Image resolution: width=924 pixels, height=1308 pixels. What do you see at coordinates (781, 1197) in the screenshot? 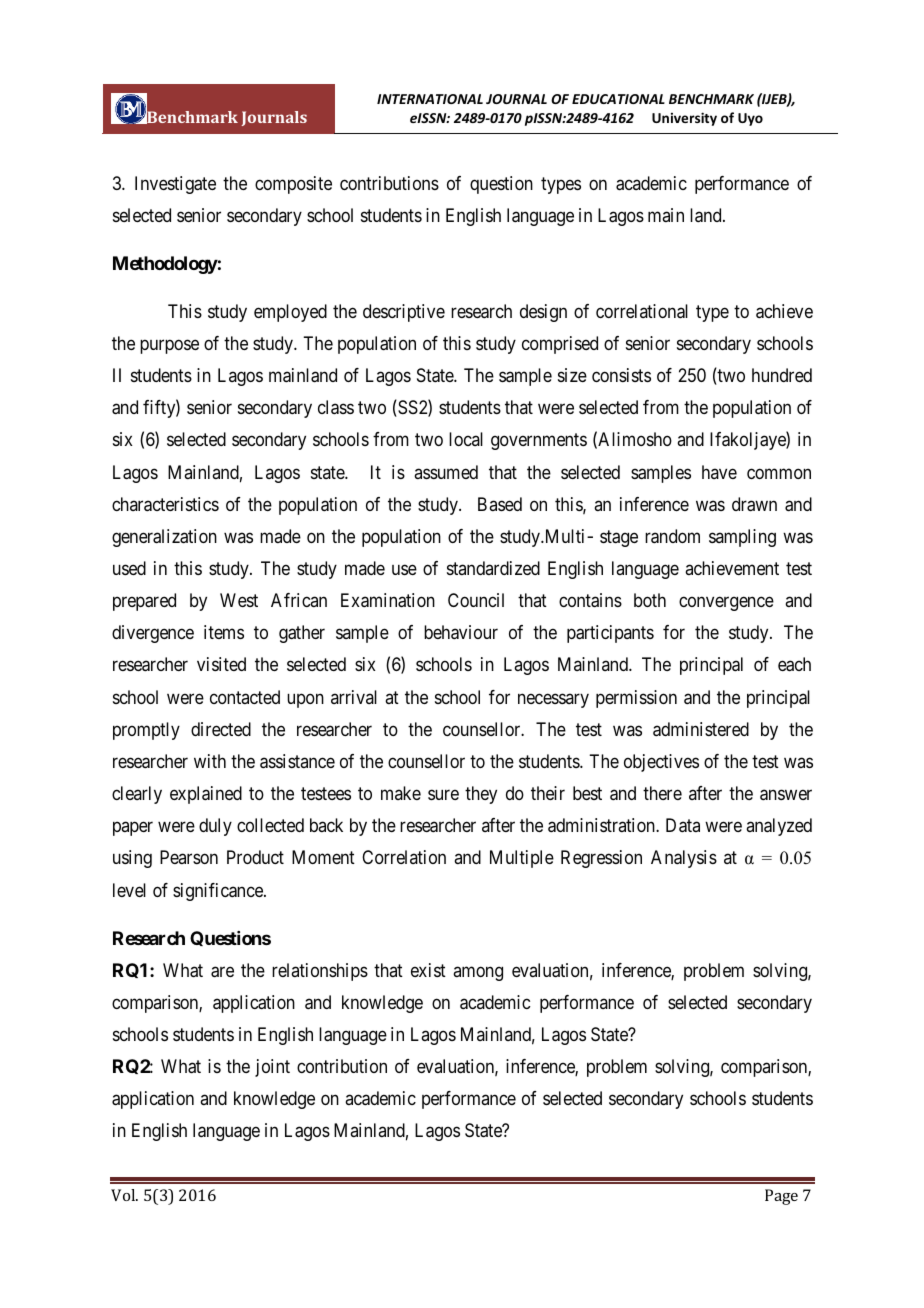
I see `Page` at bounding box center [781, 1197].
